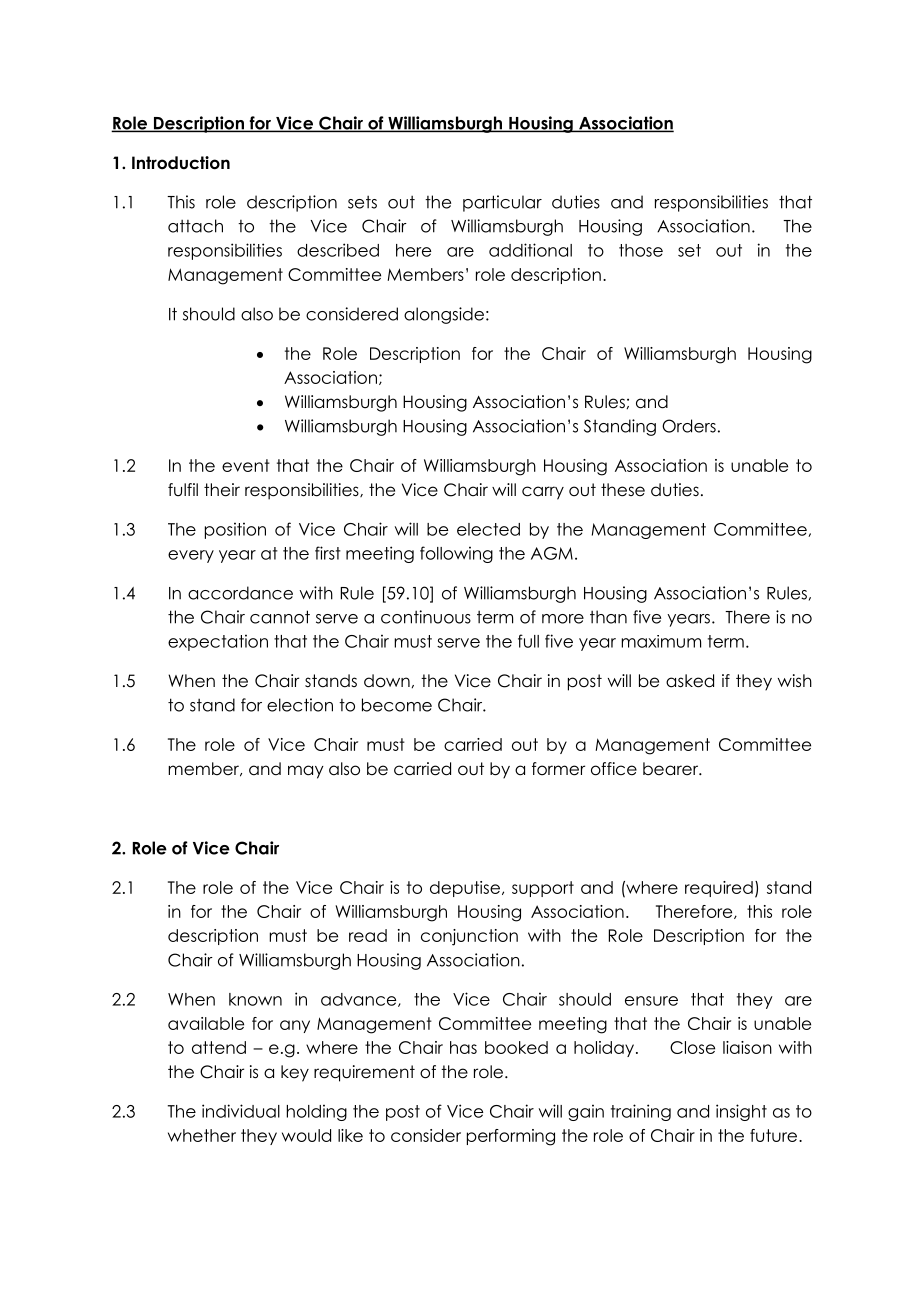 This page has height=1308, width=924. What do you see at coordinates (195, 226) in the page?
I see `attach` at bounding box center [195, 226].
